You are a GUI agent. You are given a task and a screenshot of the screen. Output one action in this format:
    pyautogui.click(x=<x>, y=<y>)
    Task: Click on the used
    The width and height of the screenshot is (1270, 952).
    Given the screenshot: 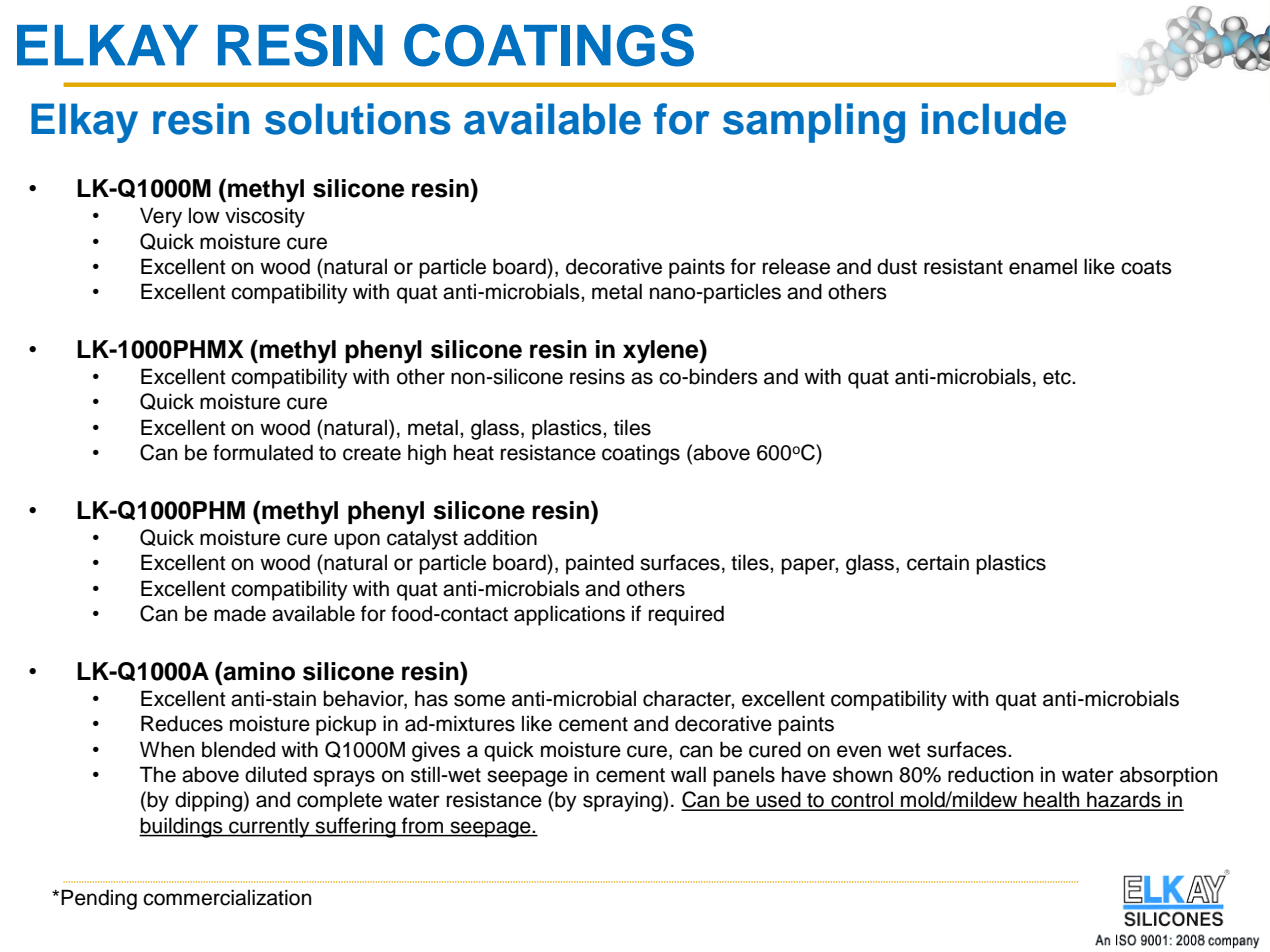 What is the action you would take?
    pyautogui.click(x=778, y=800)
